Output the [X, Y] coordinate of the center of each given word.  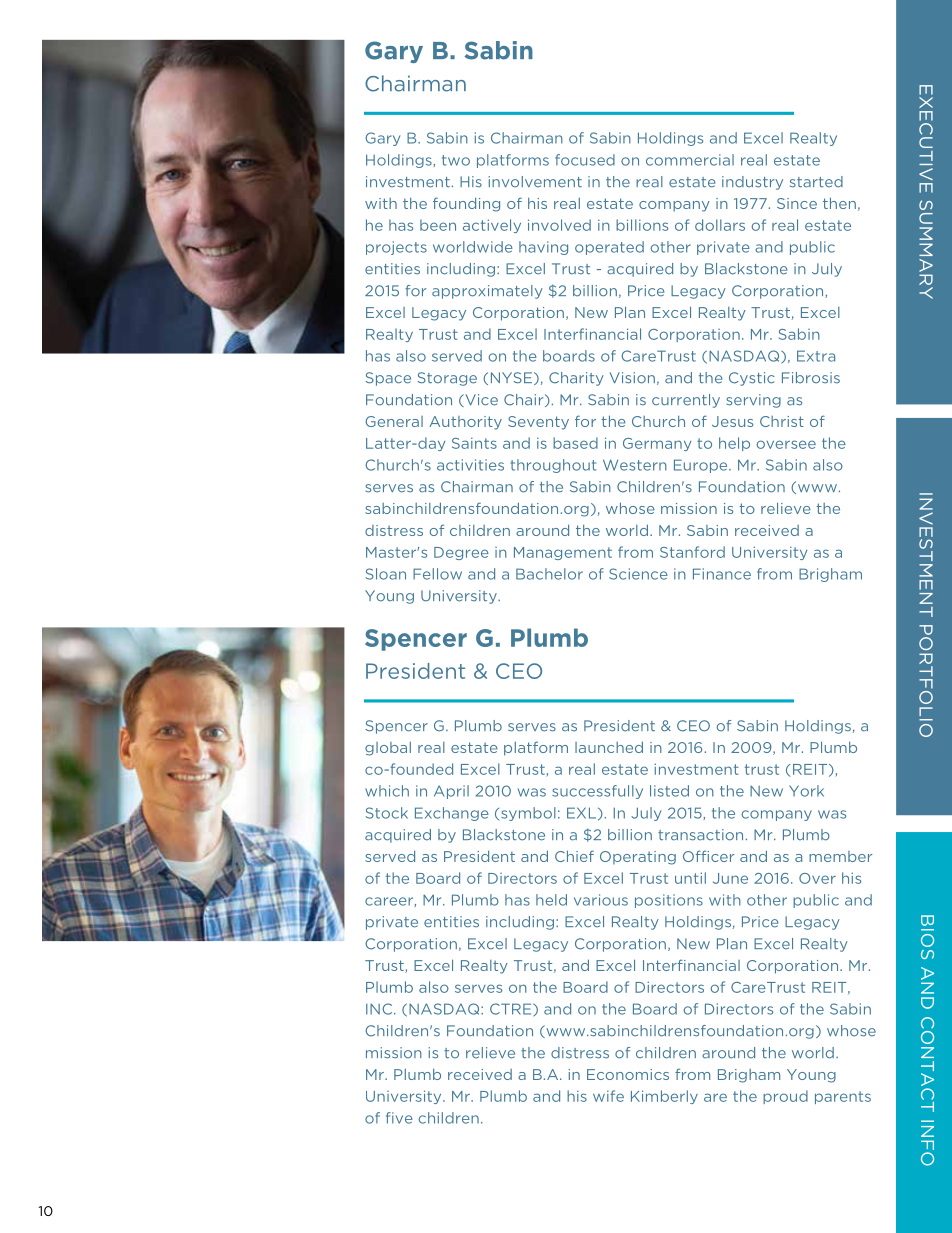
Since [797, 203]
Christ [782, 421]
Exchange [452, 814]
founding [466, 204]
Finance [722, 574]
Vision [632, 378]
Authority [465, 423]
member [840, 856]
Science [638, 574]
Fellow [437, 574]
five [399, 1118]
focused [585, 160]
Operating [638, 858]
